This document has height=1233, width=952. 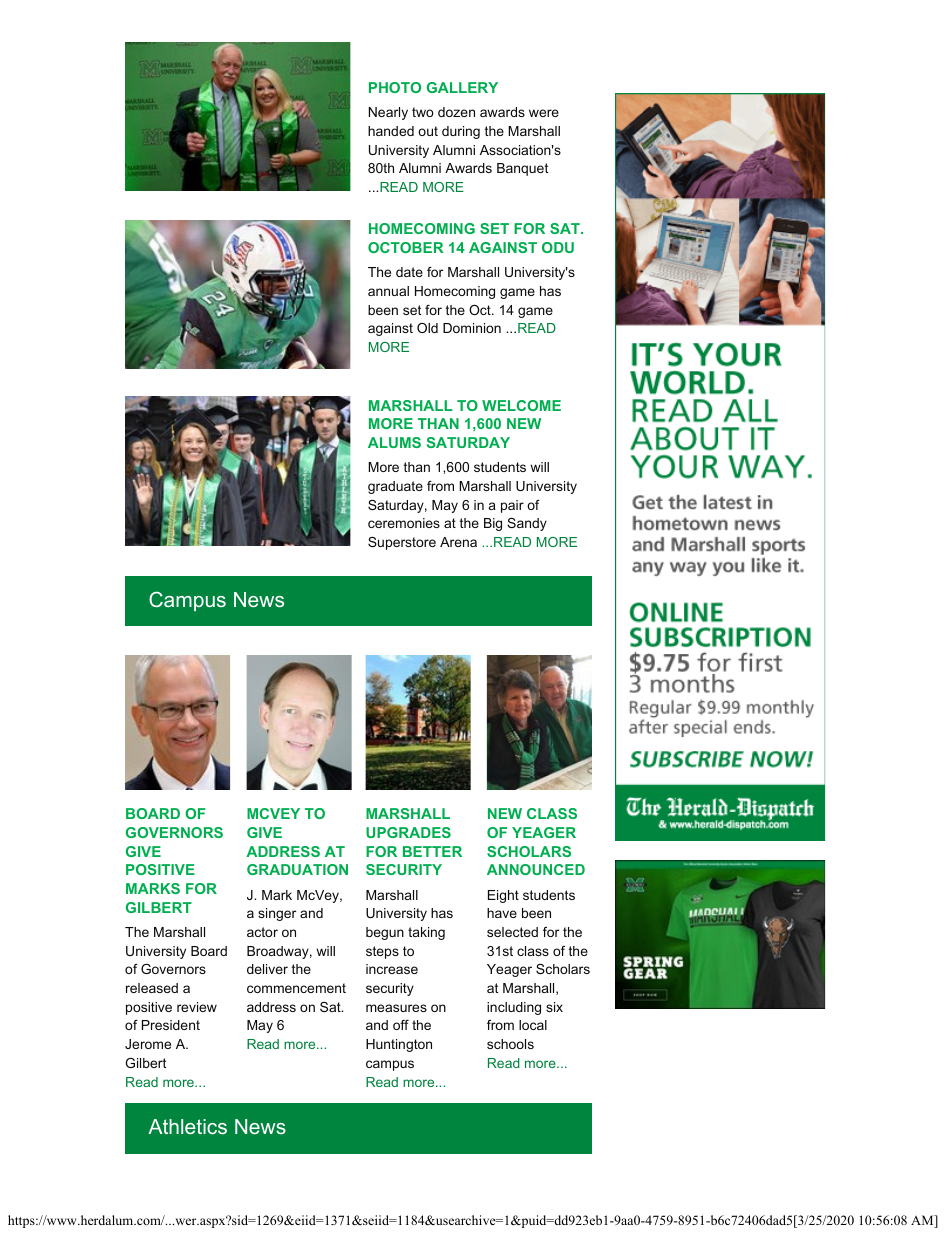 What do you see at coordinates (536, 869) in the document?
I see `ANNOUNCED` at bounding box center [536, 869].
